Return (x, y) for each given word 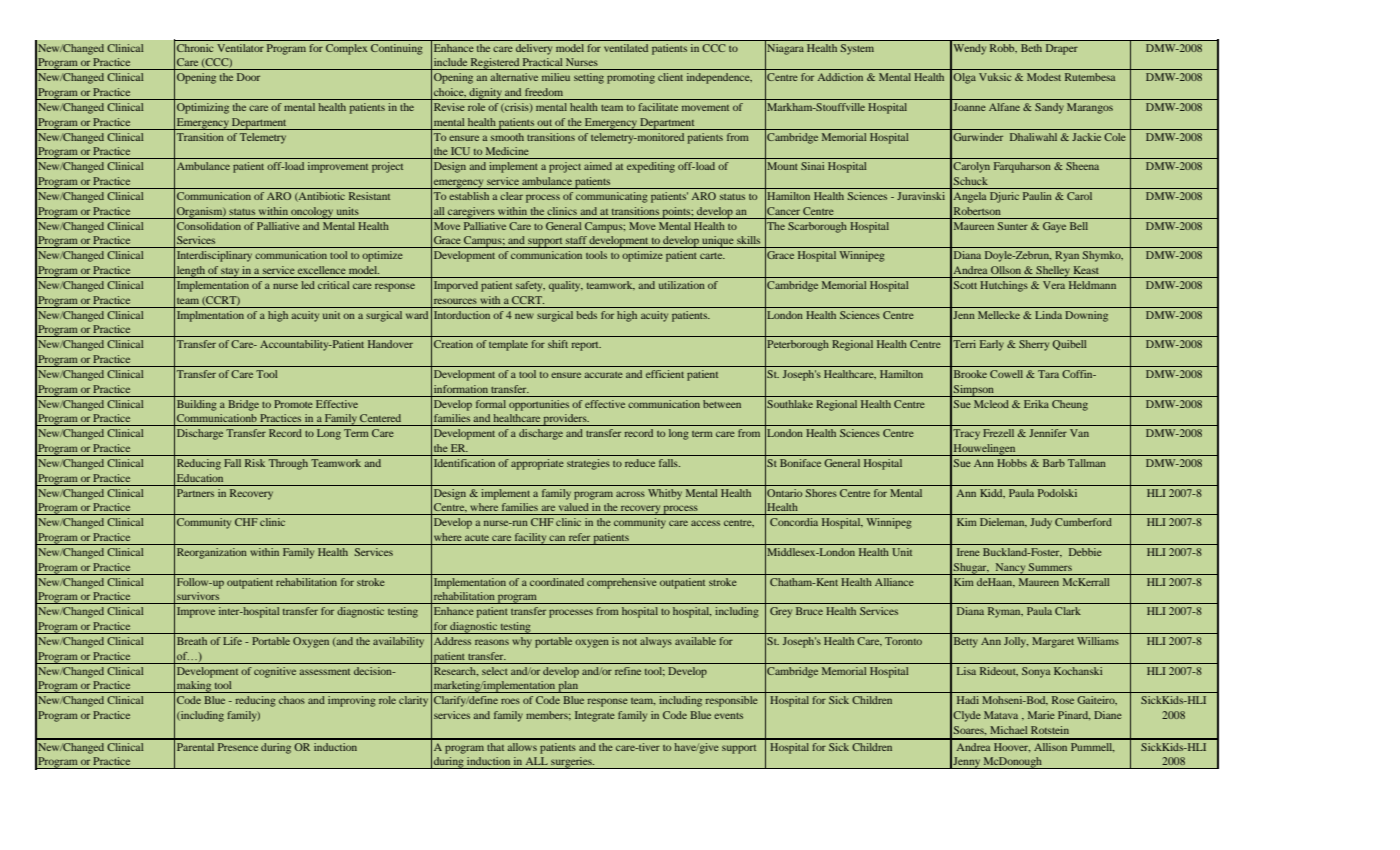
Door (248, 77)
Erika (1036, 404)
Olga (964, 78)
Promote (293, 404)
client (670, 77)
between (722, 404)
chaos (292, 700)
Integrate (595, 716)
